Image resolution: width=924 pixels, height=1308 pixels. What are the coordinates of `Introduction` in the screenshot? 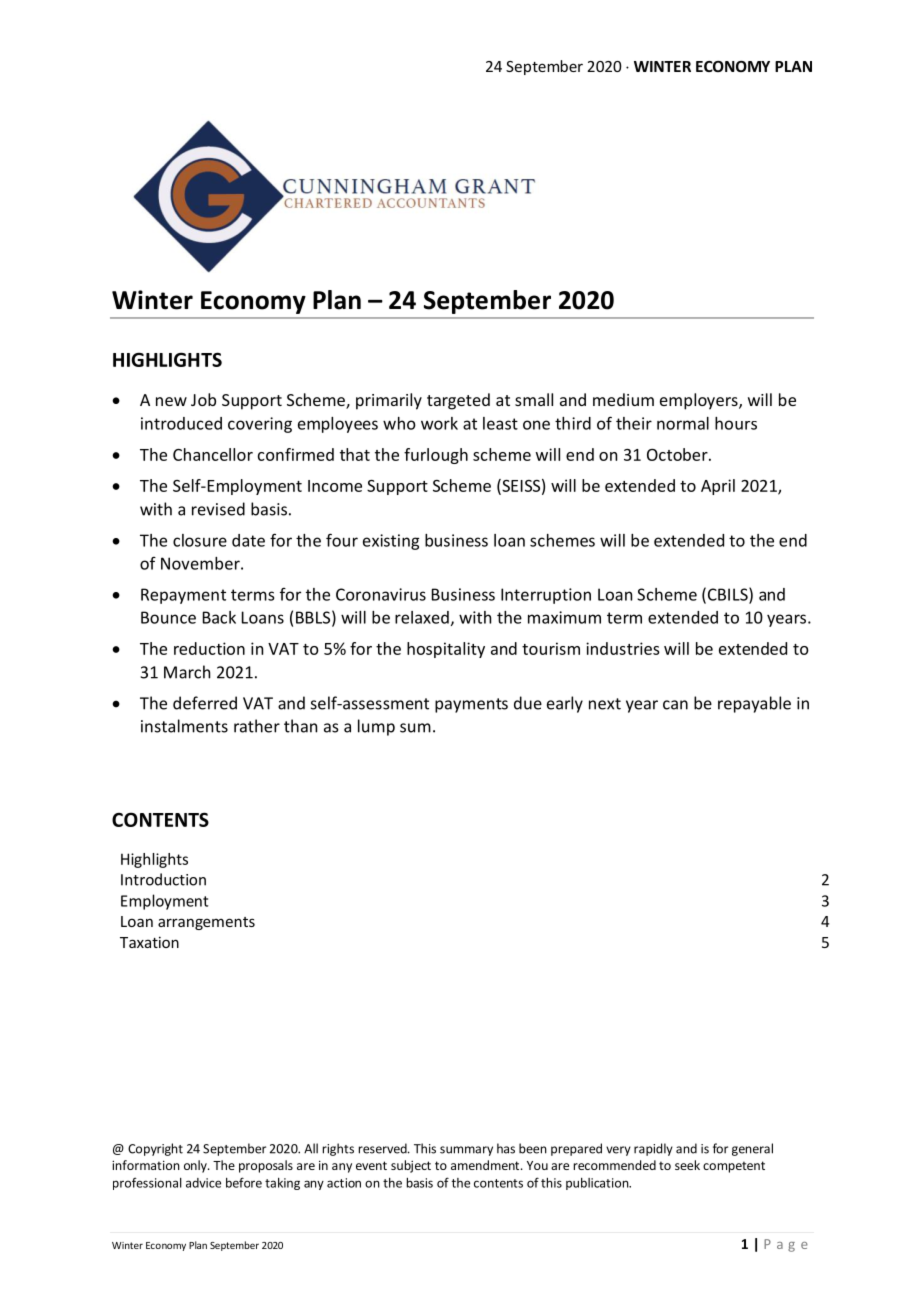 It's located at (163, 879).
